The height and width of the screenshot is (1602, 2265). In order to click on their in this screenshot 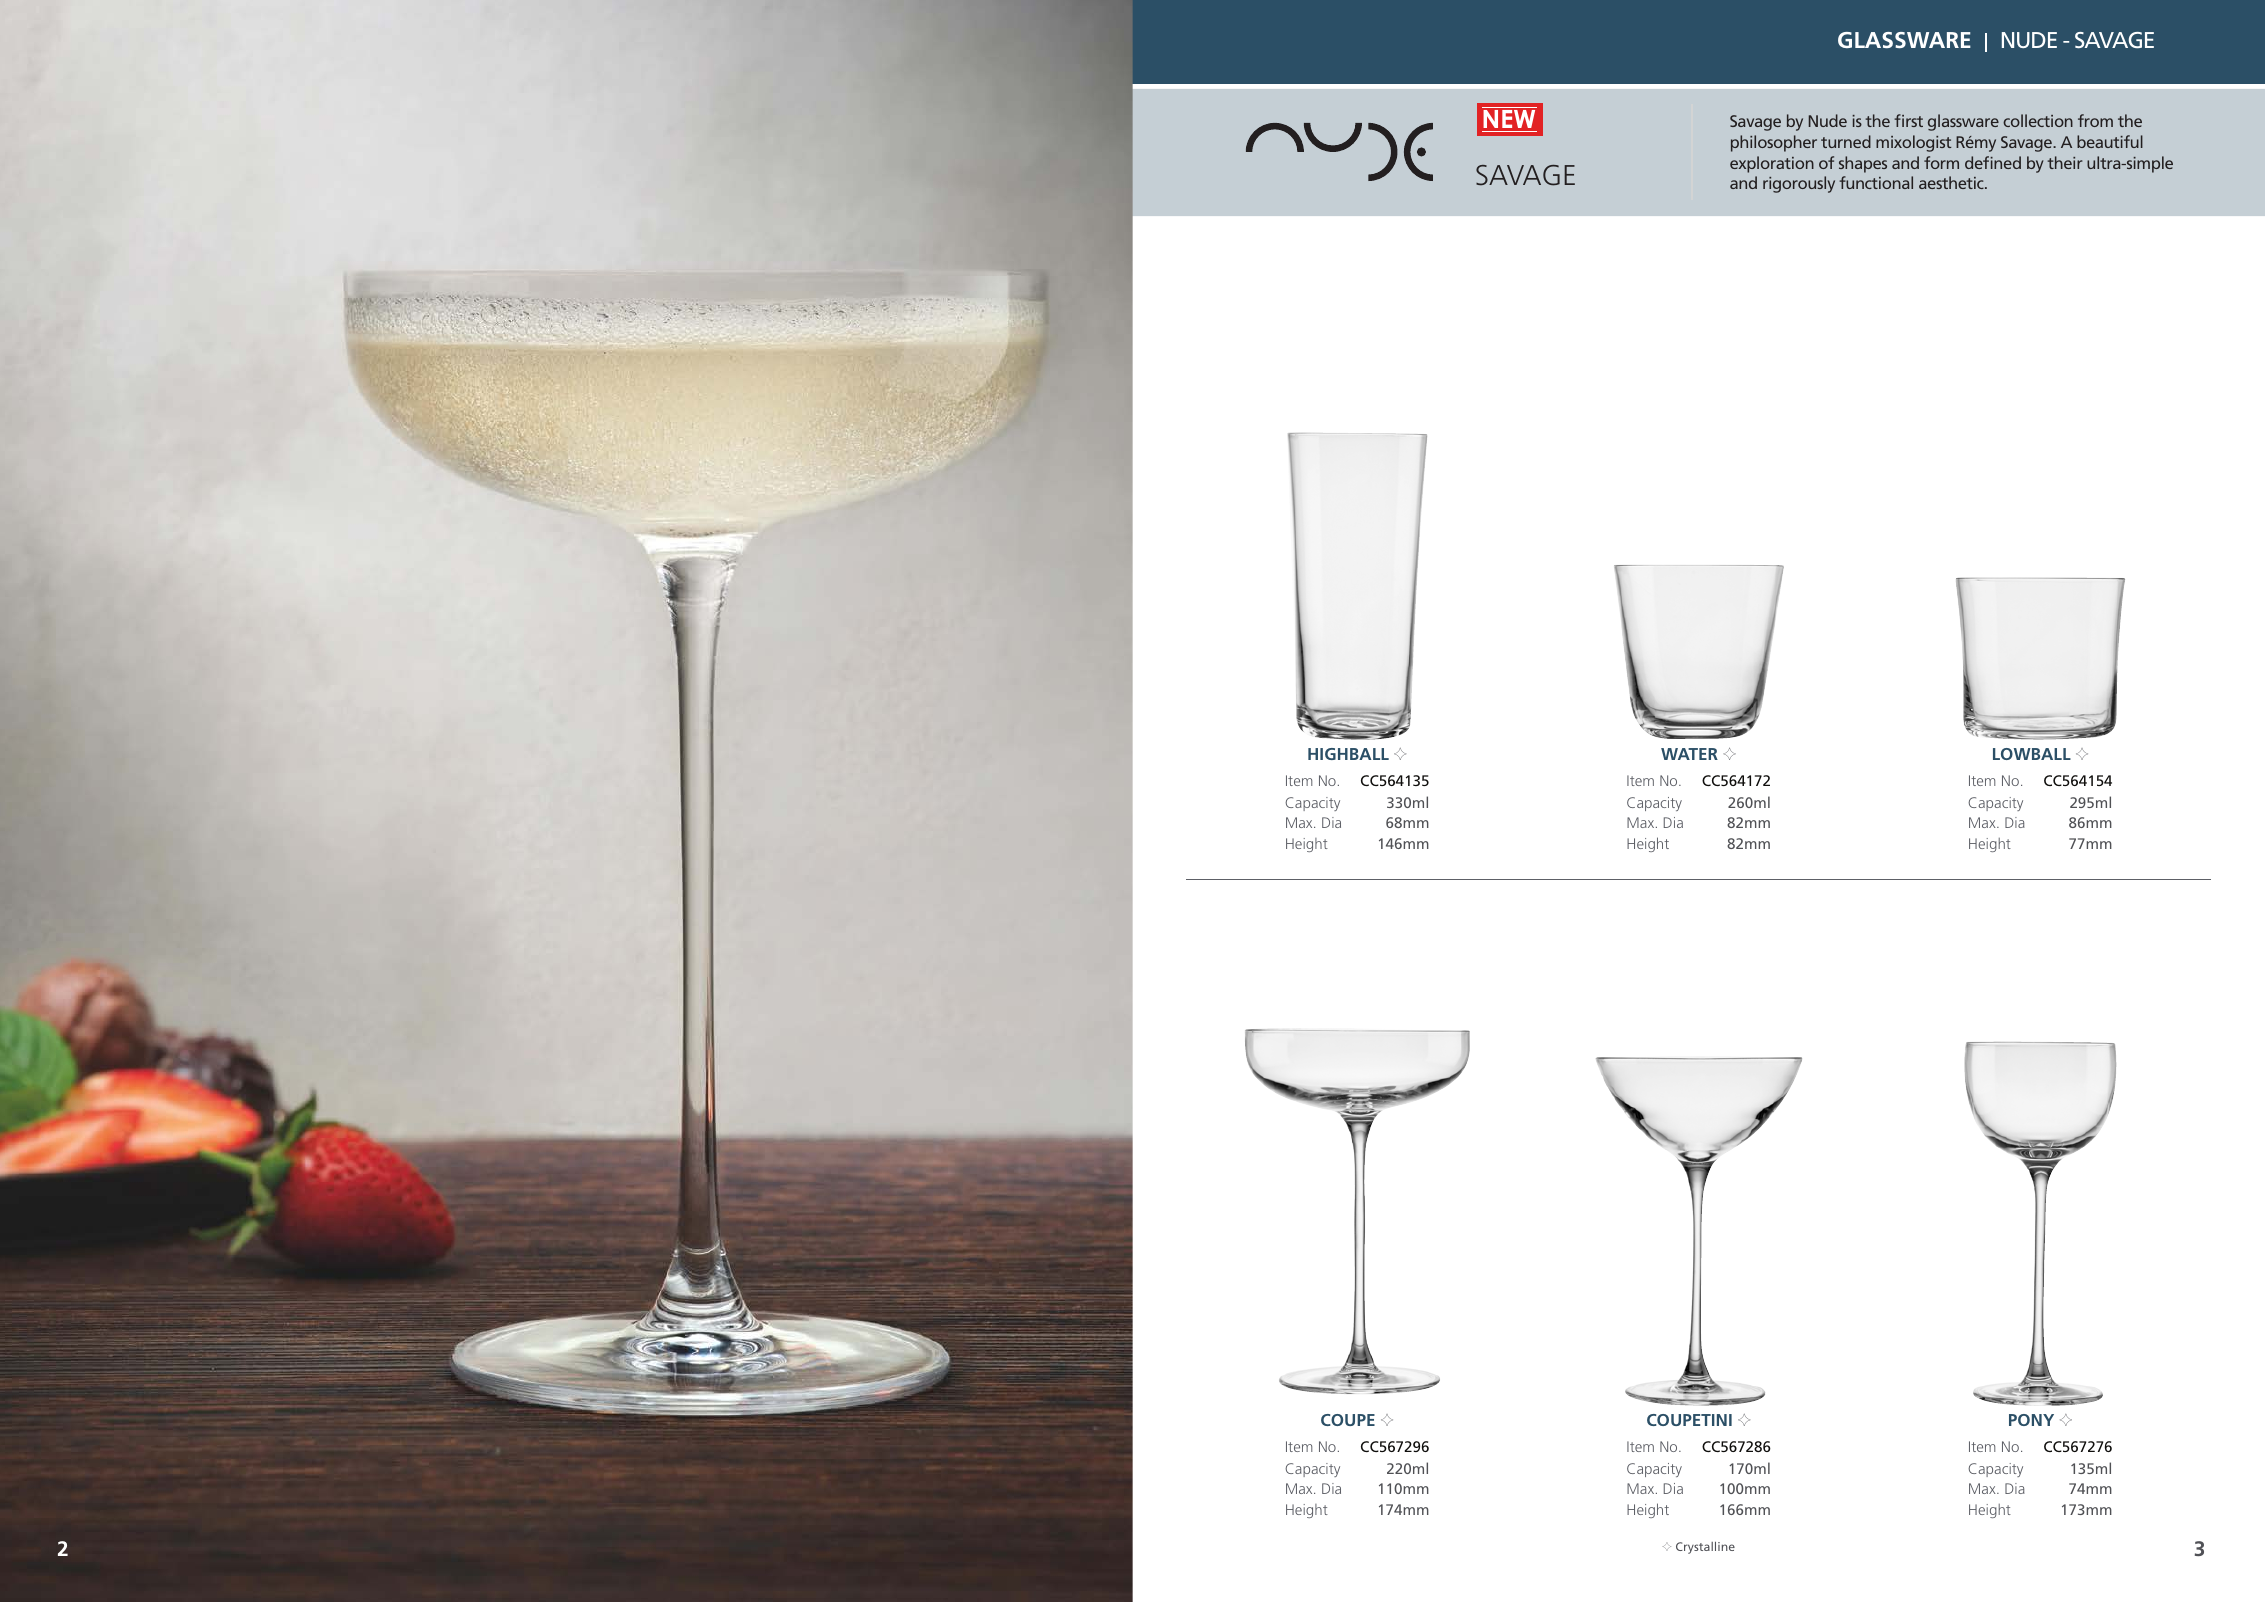, I will do `click(2065, 162)`.
